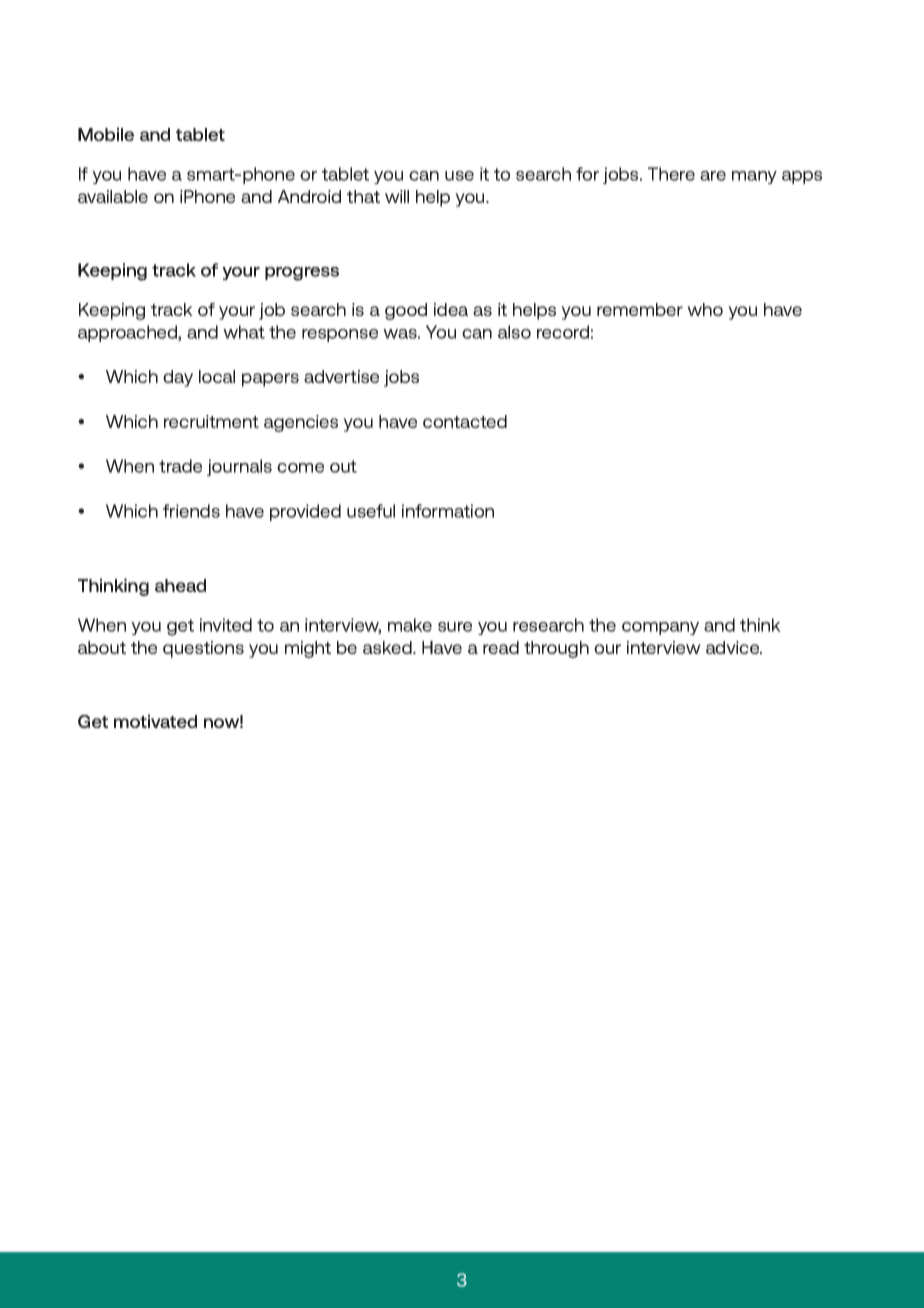  I want to click on are, so click(713, 176).
